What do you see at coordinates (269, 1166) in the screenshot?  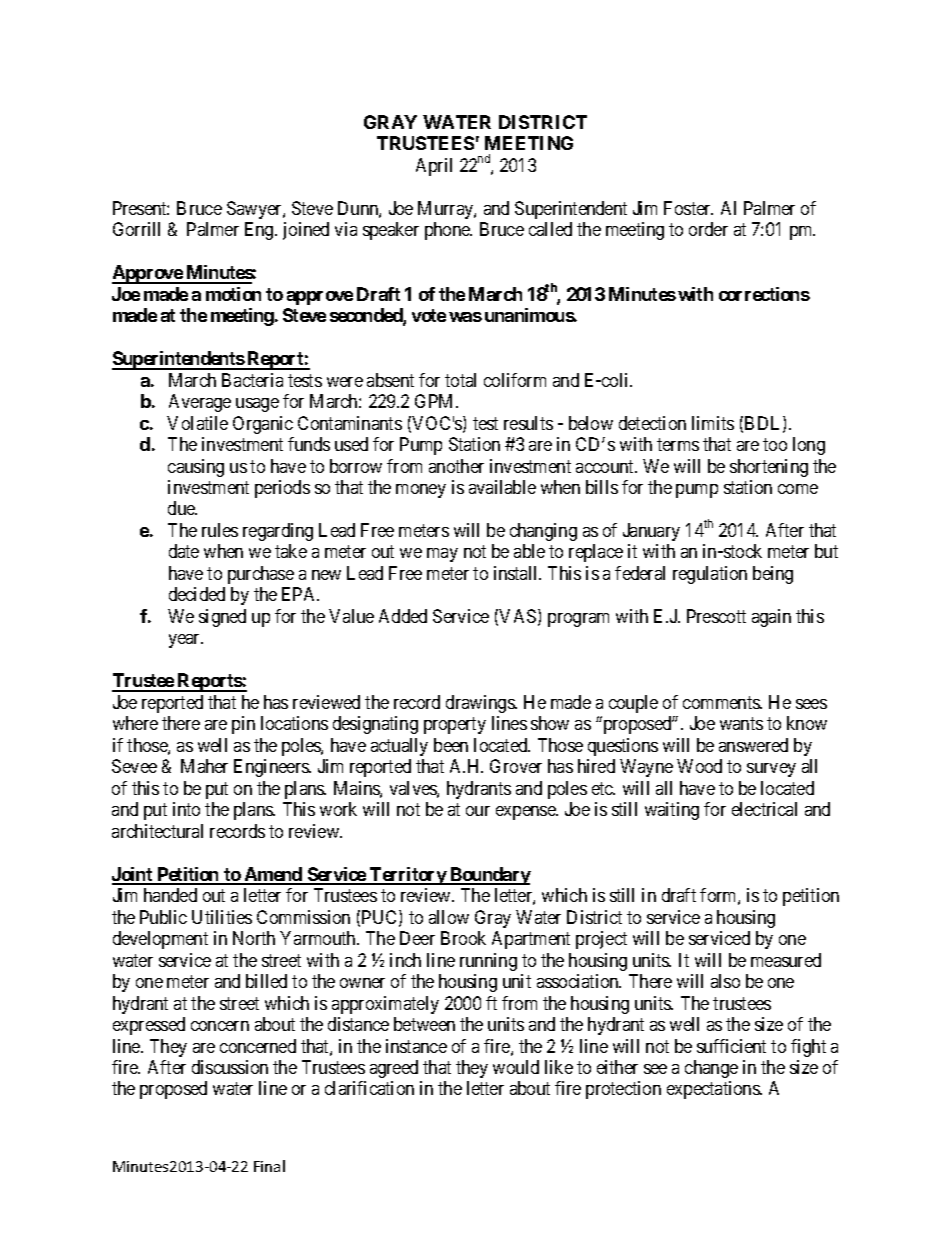 I see `Final` at bounding box center [269, 1166].
